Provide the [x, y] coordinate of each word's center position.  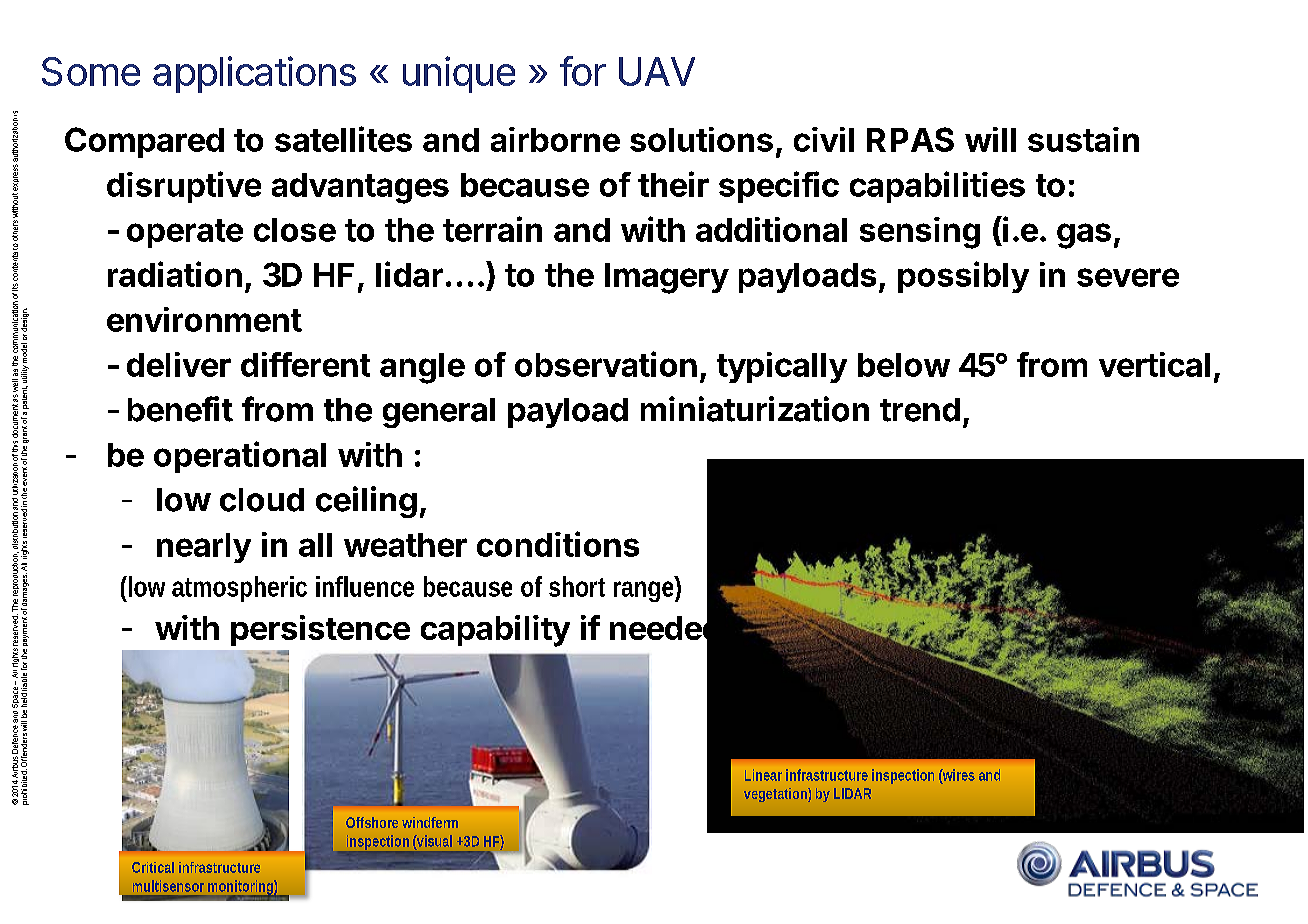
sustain [1083, 139]
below [904, 365]
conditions [558, 544]
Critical [153, 867]
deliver [179, 364]
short [577, 586]
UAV [657, 71]
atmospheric [239, 589]
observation [606, 364]
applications [254, 74]
